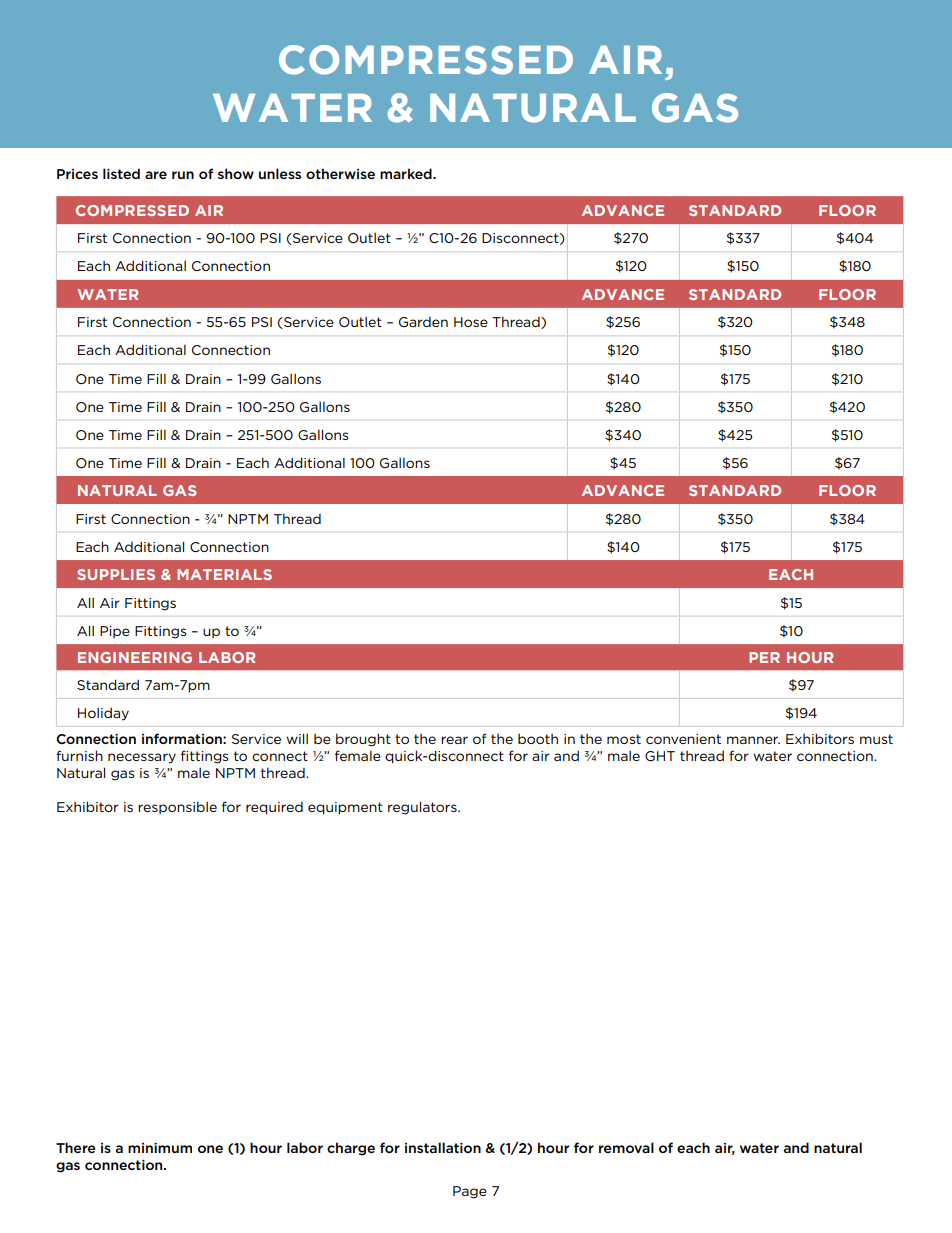  What do you see at coordinates (423, 808) in the screenshot?
I see `regulators` at bounding box center [423, 808].
